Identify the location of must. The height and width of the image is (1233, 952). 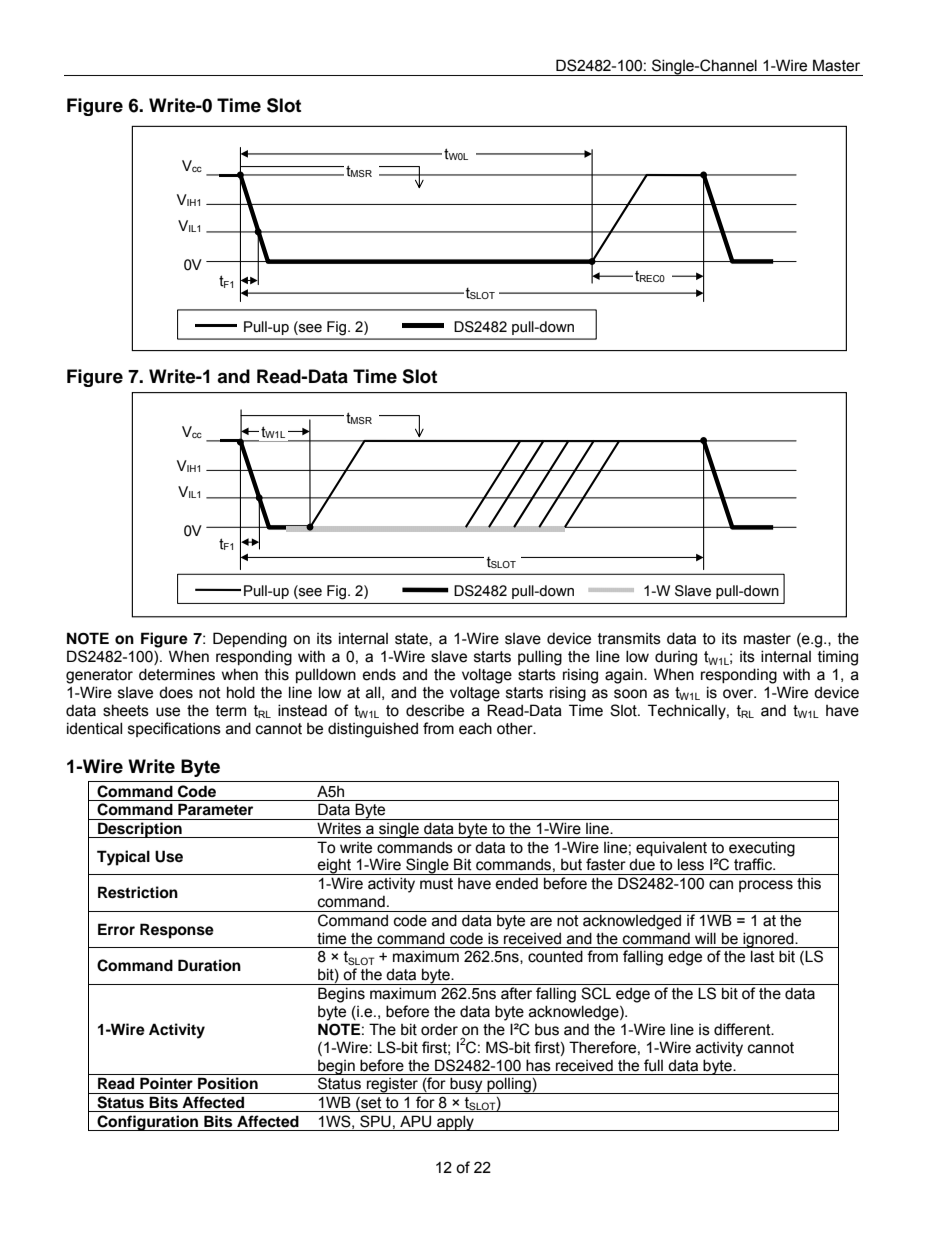
(436, 884).
